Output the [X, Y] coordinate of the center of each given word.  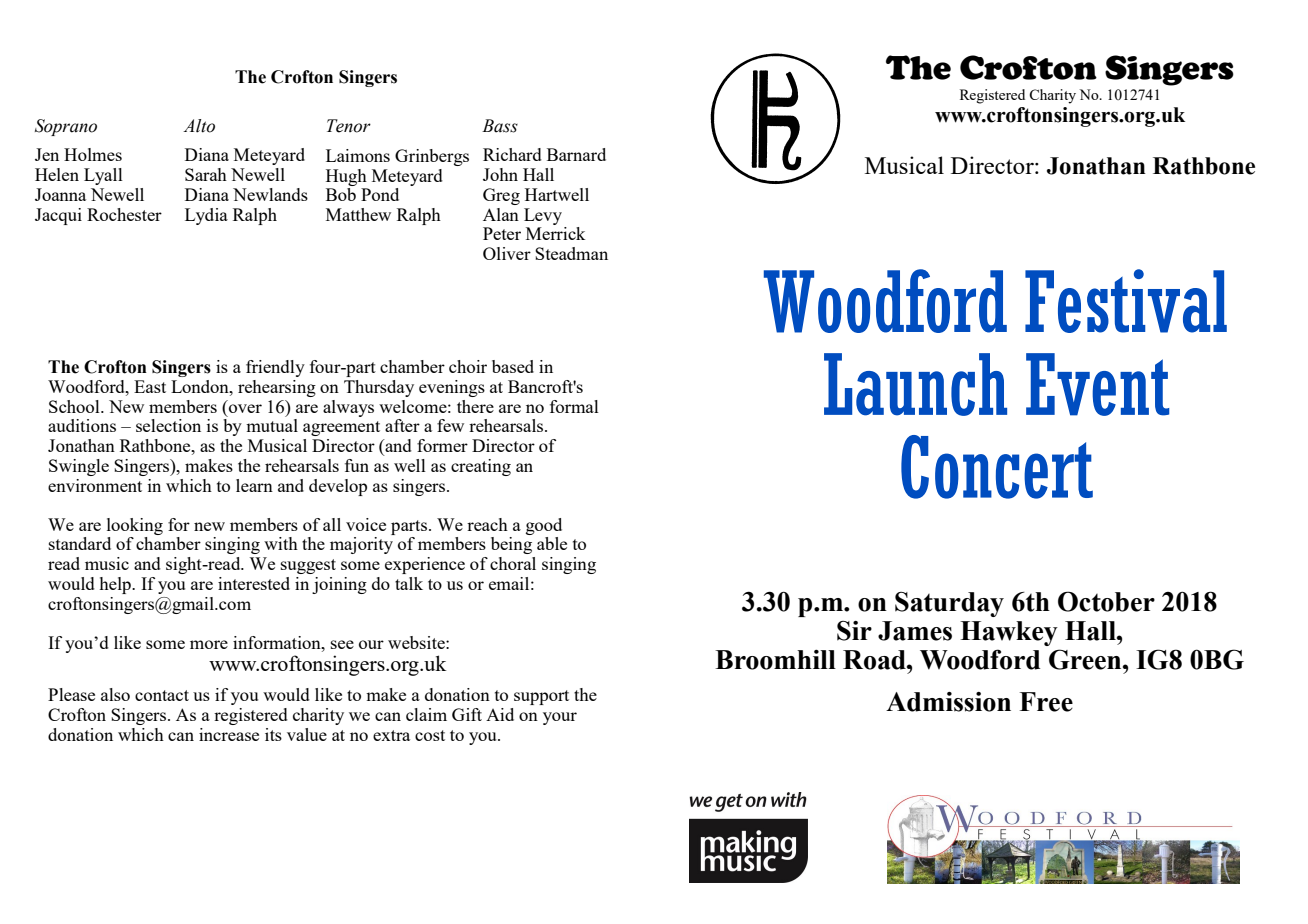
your [560, 718]
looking [135, 526]
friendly [275, 368]
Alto [199, 126]
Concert [997, 467]
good [544, 526]
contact [162, 695]
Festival [1126, 301]
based [513, 366]
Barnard [576, 154]
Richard [512, 154]
